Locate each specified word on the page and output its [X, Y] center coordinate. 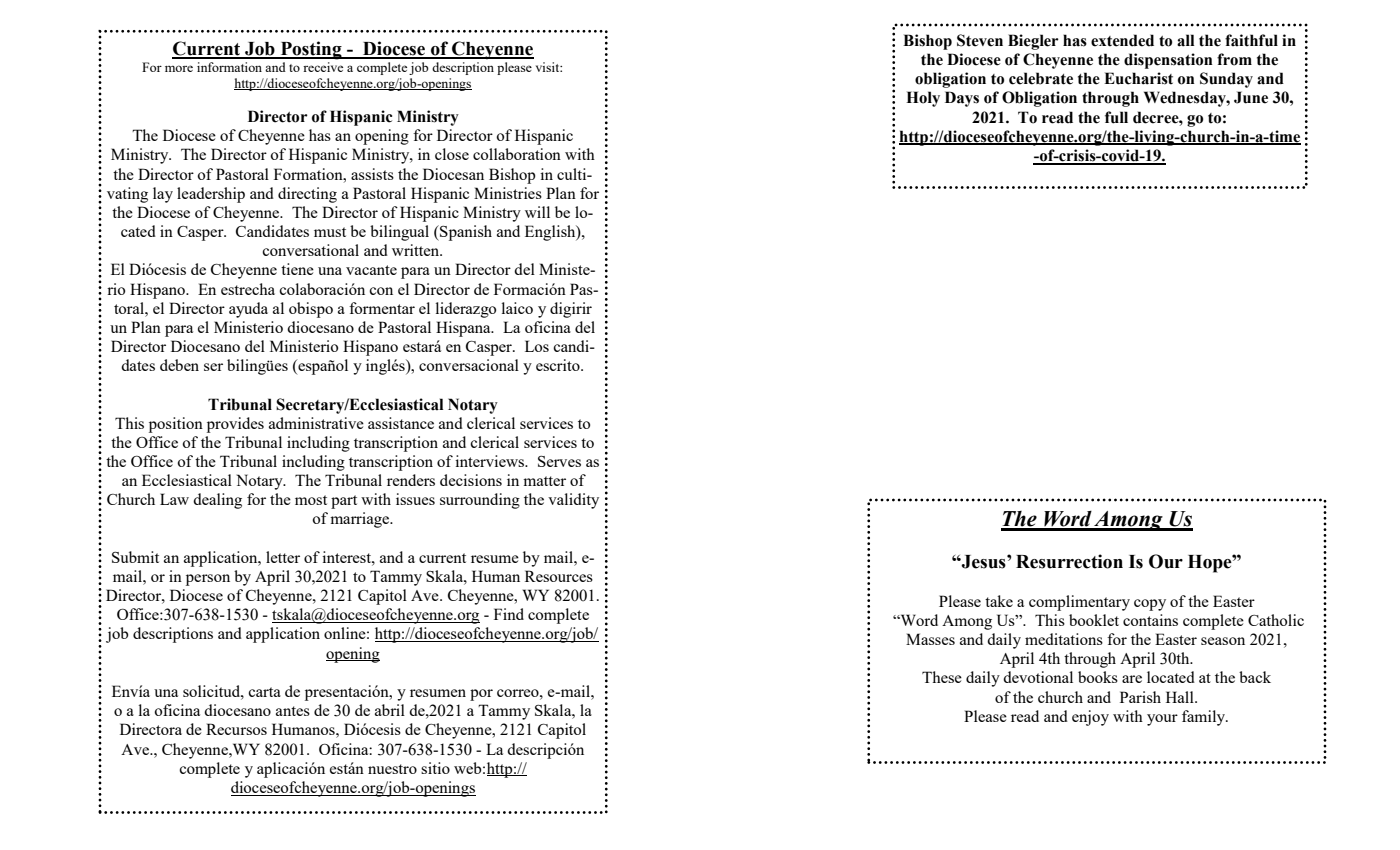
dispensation [1168, 61]
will [537, 212]
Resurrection [1069, 561]
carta [264, 692]
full [1116, 117]
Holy [923, 99]
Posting [311, 50]
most [311, 500]
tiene [297, 269]
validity [573, 501]
